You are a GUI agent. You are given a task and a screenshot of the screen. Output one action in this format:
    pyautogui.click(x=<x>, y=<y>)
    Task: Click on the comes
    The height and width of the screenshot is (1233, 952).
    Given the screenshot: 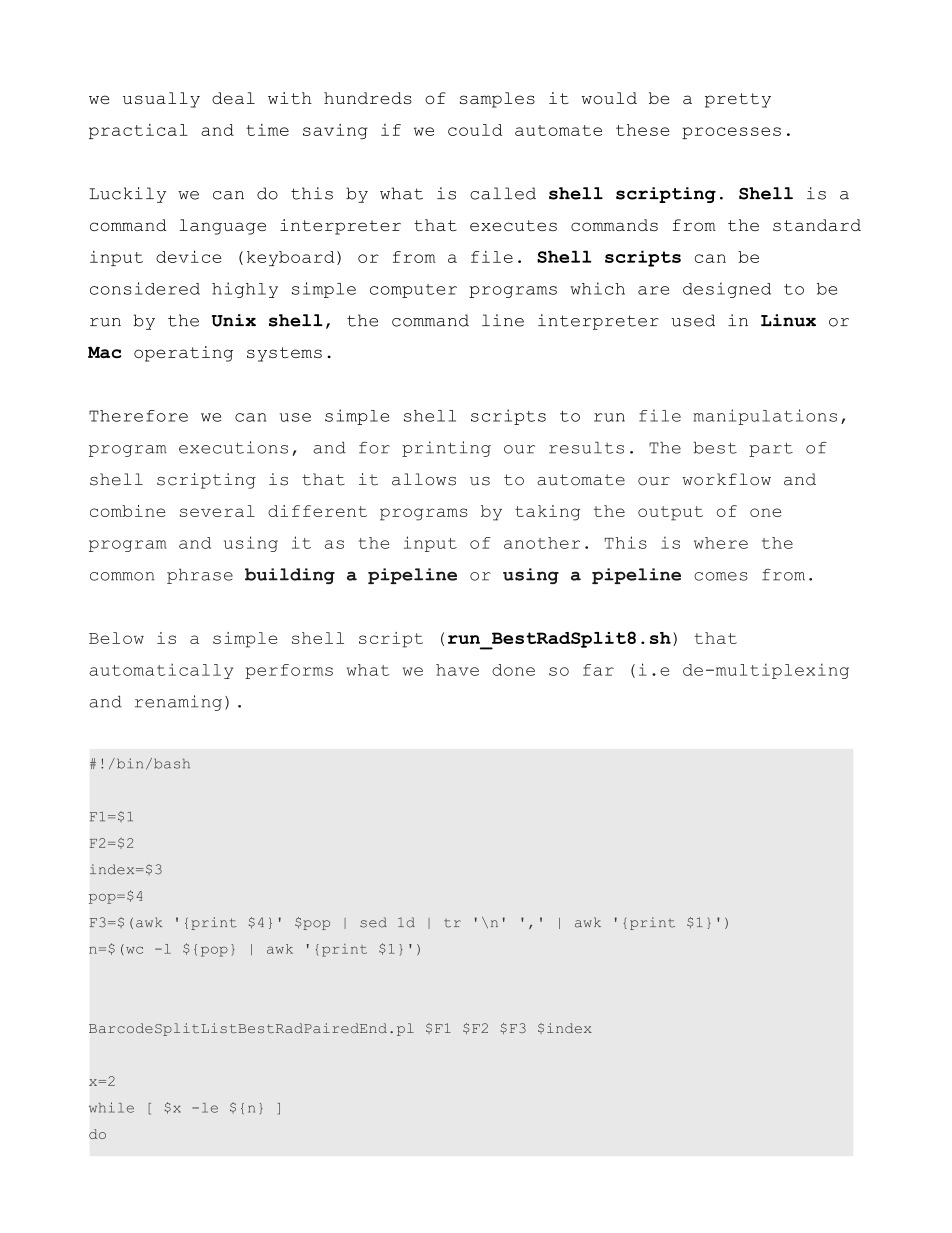 What is the action you would take?
    pyautogui.click(x=721, y=576)
